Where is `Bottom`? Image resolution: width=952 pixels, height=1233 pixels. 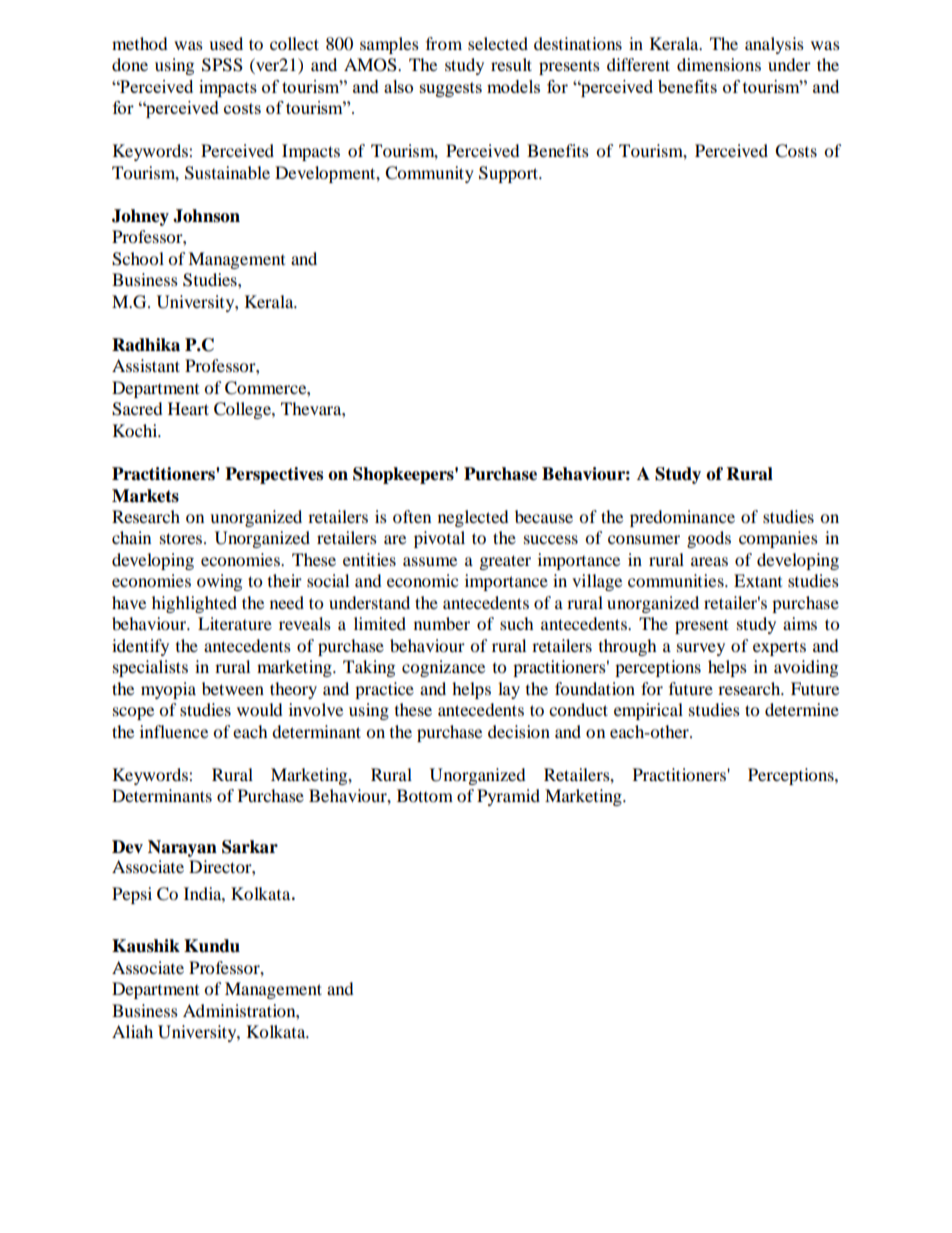 Bottom is located at coordinates (425, 795).
